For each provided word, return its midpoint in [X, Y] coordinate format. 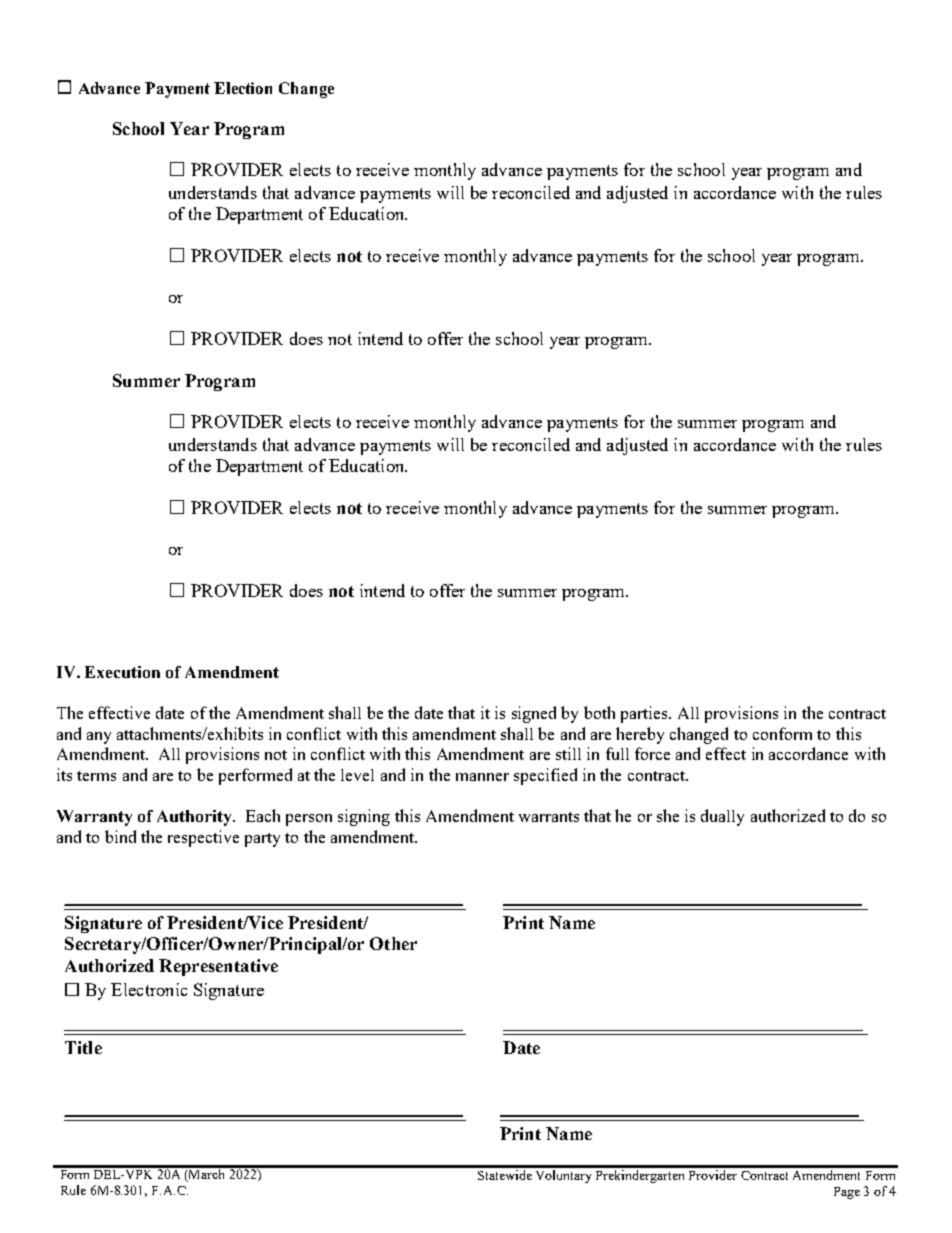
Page [847, 1193]
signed [534, 714]
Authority [195, 818]
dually [722, 817]
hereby [640, 735]
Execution [122, 672]
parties [645, 714]
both [599, 712]
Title [83, 1047]
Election [243, 88]
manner [482, 777]
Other [393, 943]
